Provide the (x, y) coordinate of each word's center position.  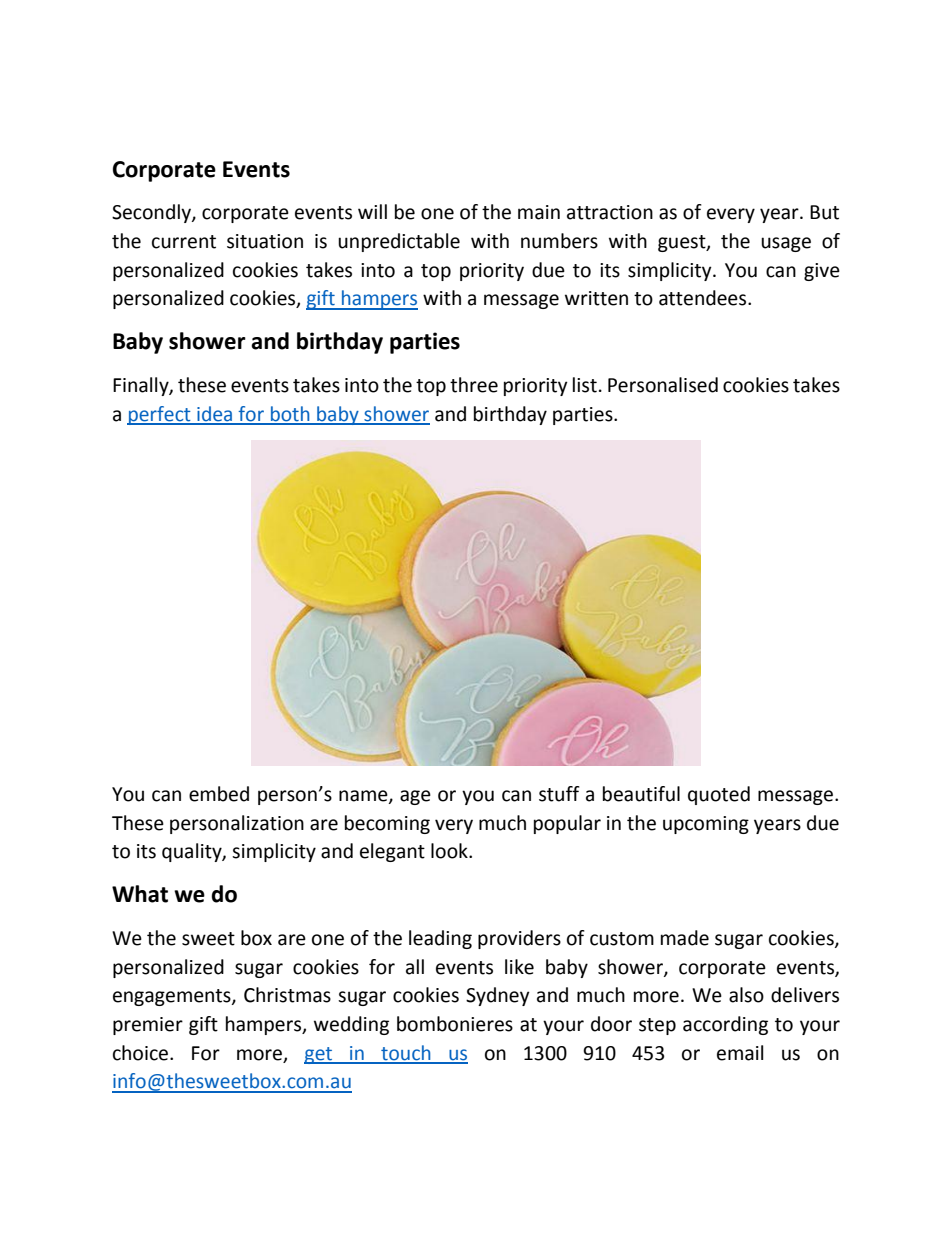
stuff (559, 794)
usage (786, 244)
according (725, 1025)
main (539, 212)
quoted (719, 795)
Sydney (498, 996)
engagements (173, 997)
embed (219, 794)
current (184, 242)
